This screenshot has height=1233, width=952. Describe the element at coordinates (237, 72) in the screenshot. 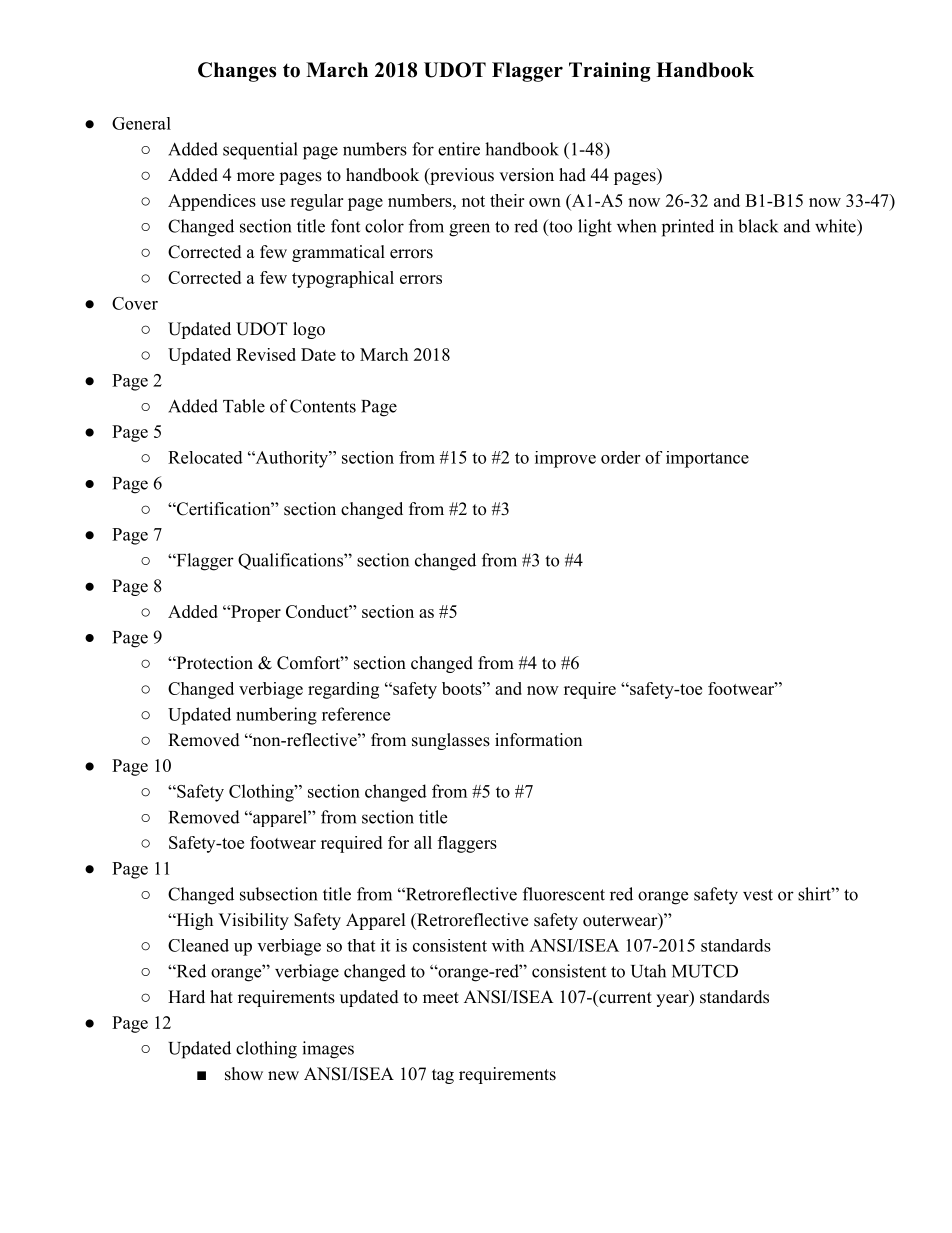

I see `Changes` at that location.
